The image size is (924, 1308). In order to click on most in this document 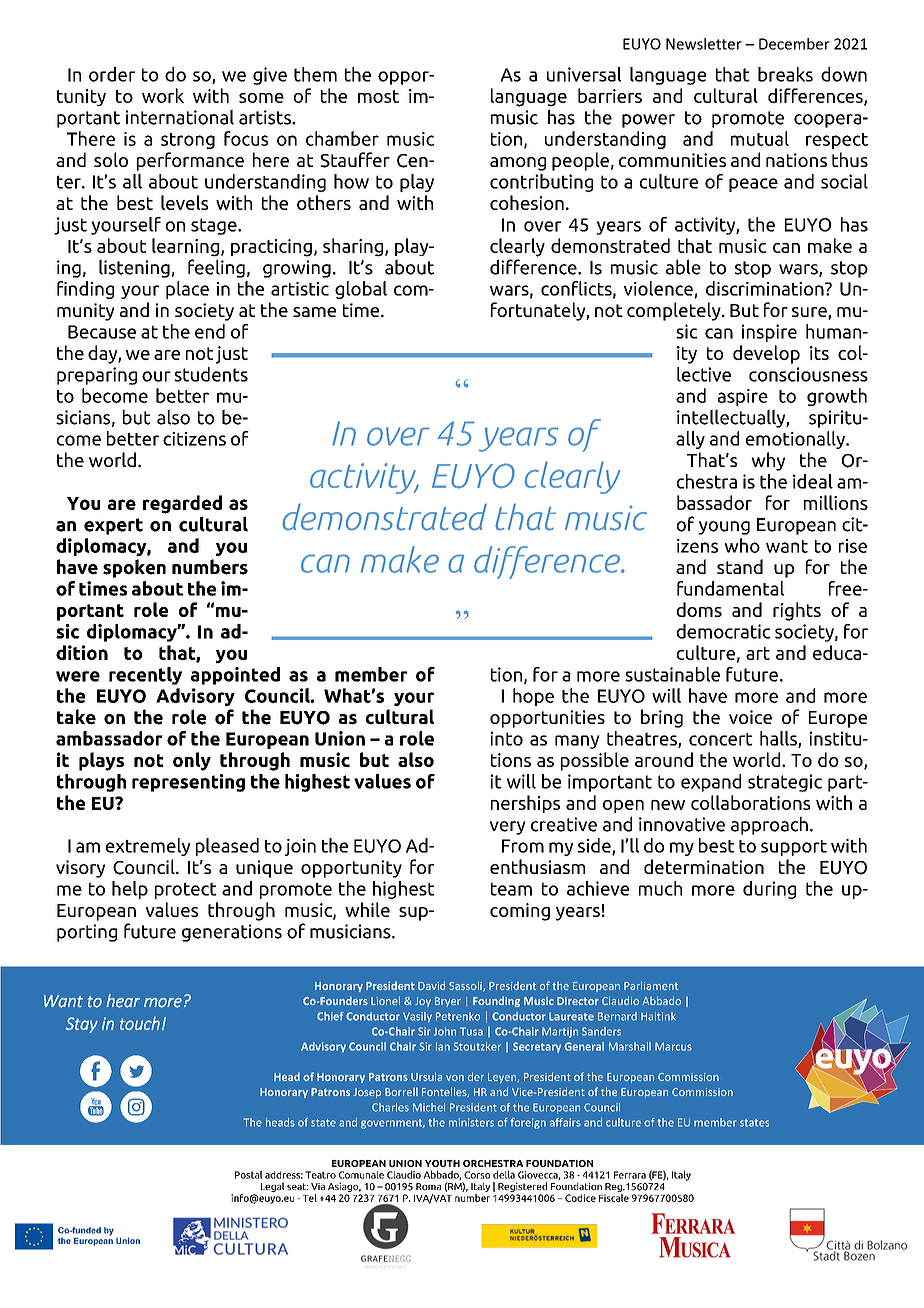, I will do `click(378, 96)`.
